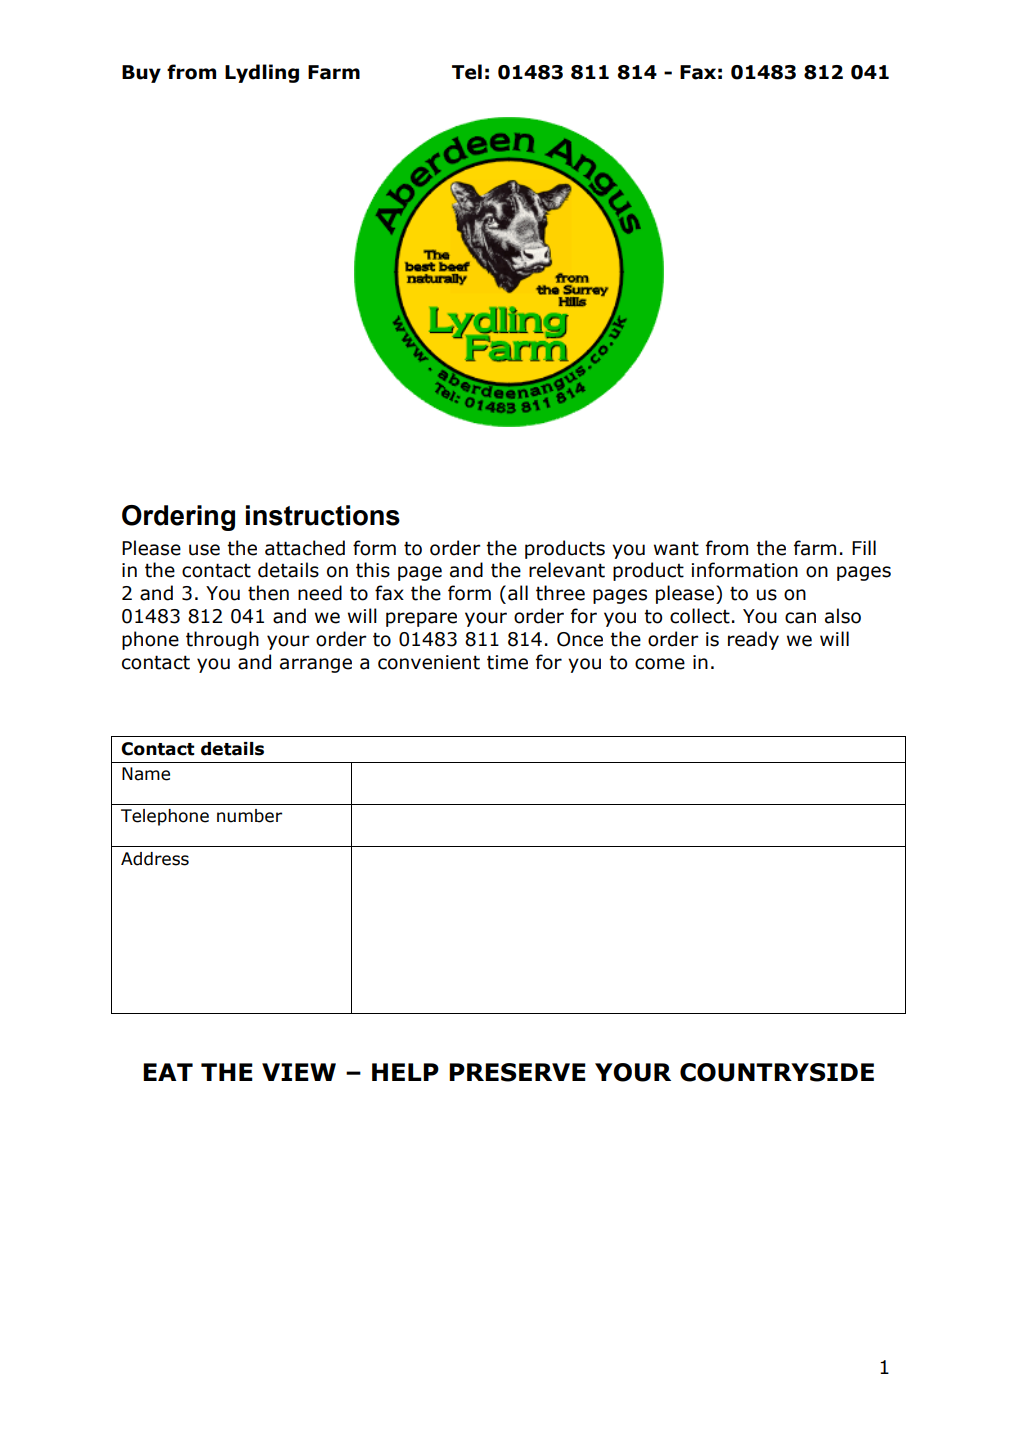  Describe the element at coordinates (660, 664) in the image. I see `come` at that location.
